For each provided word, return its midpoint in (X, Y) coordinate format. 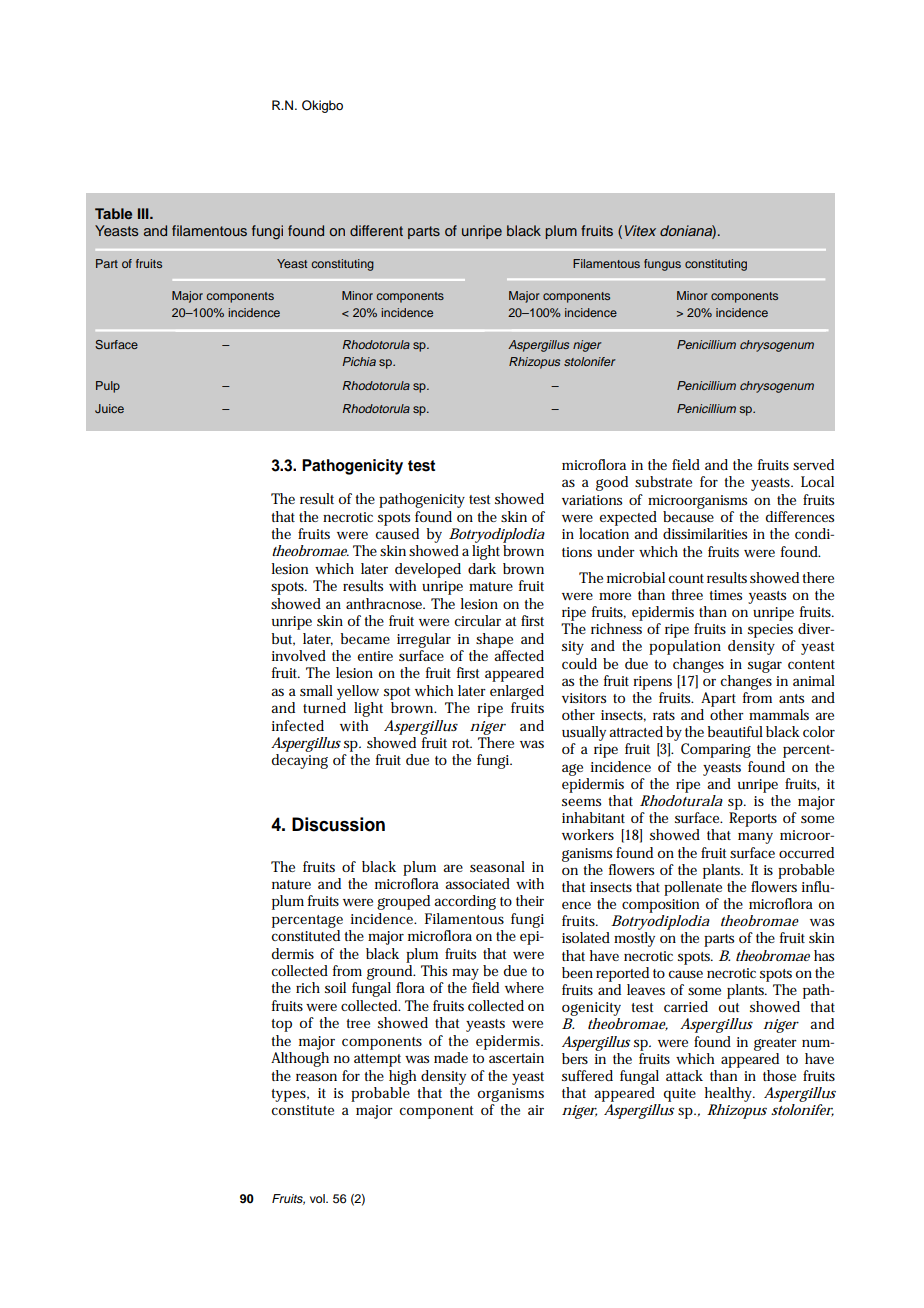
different (376, 230)
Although (300, 1059)
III (144, 213)
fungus (662, 265)
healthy (730, 1094)
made (451, 1057)
